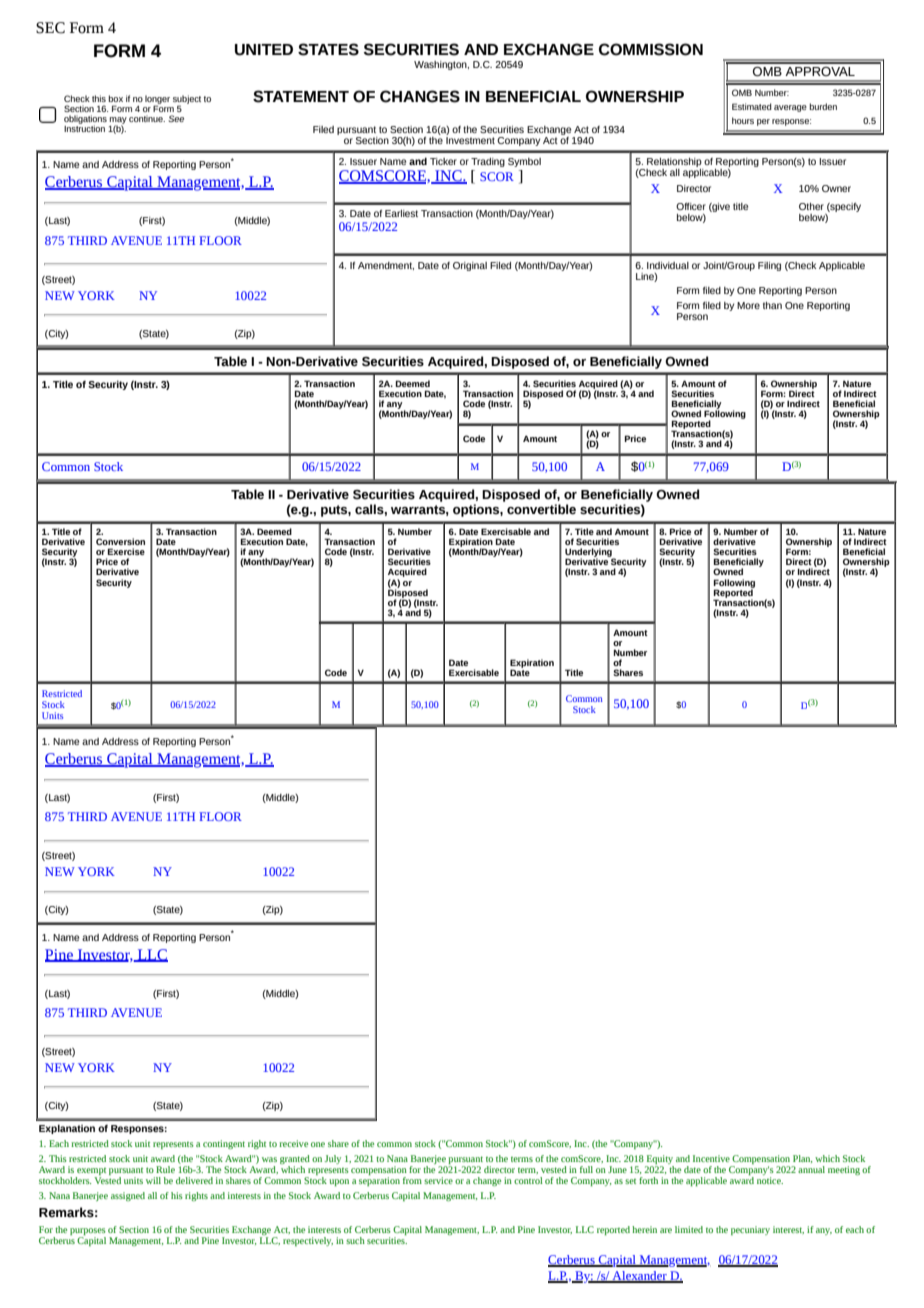  I want to click on Exercise, so click(126, 551).
